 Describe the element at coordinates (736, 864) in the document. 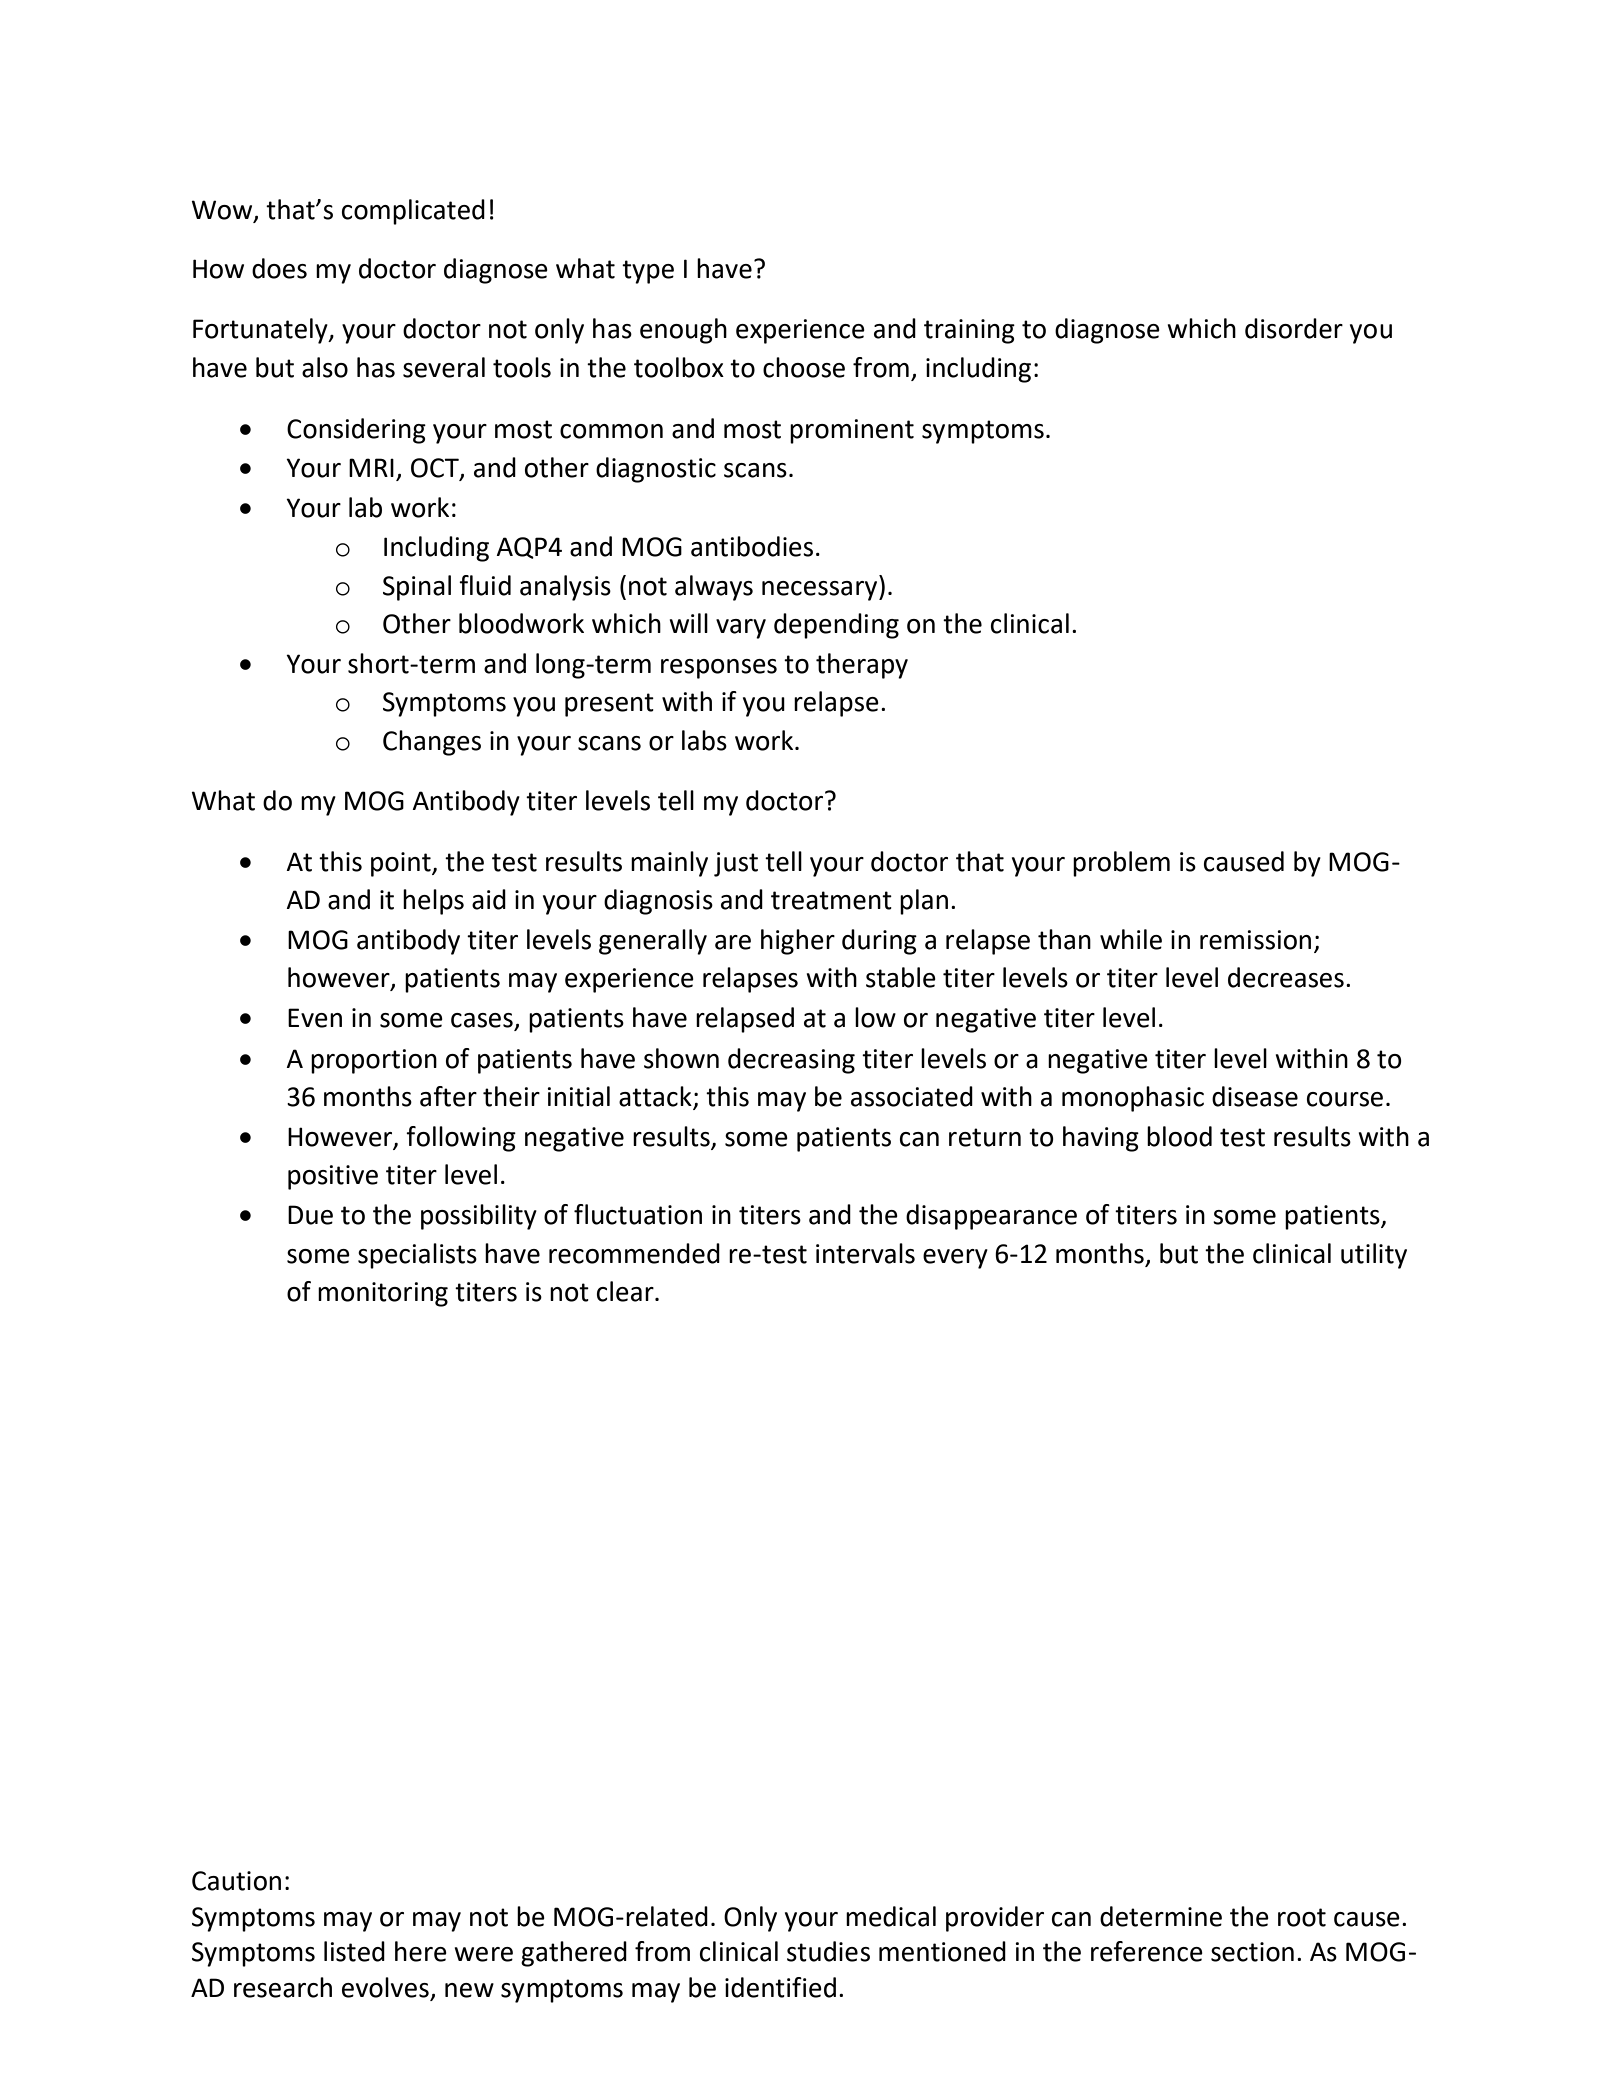

I see `just` at that location.
